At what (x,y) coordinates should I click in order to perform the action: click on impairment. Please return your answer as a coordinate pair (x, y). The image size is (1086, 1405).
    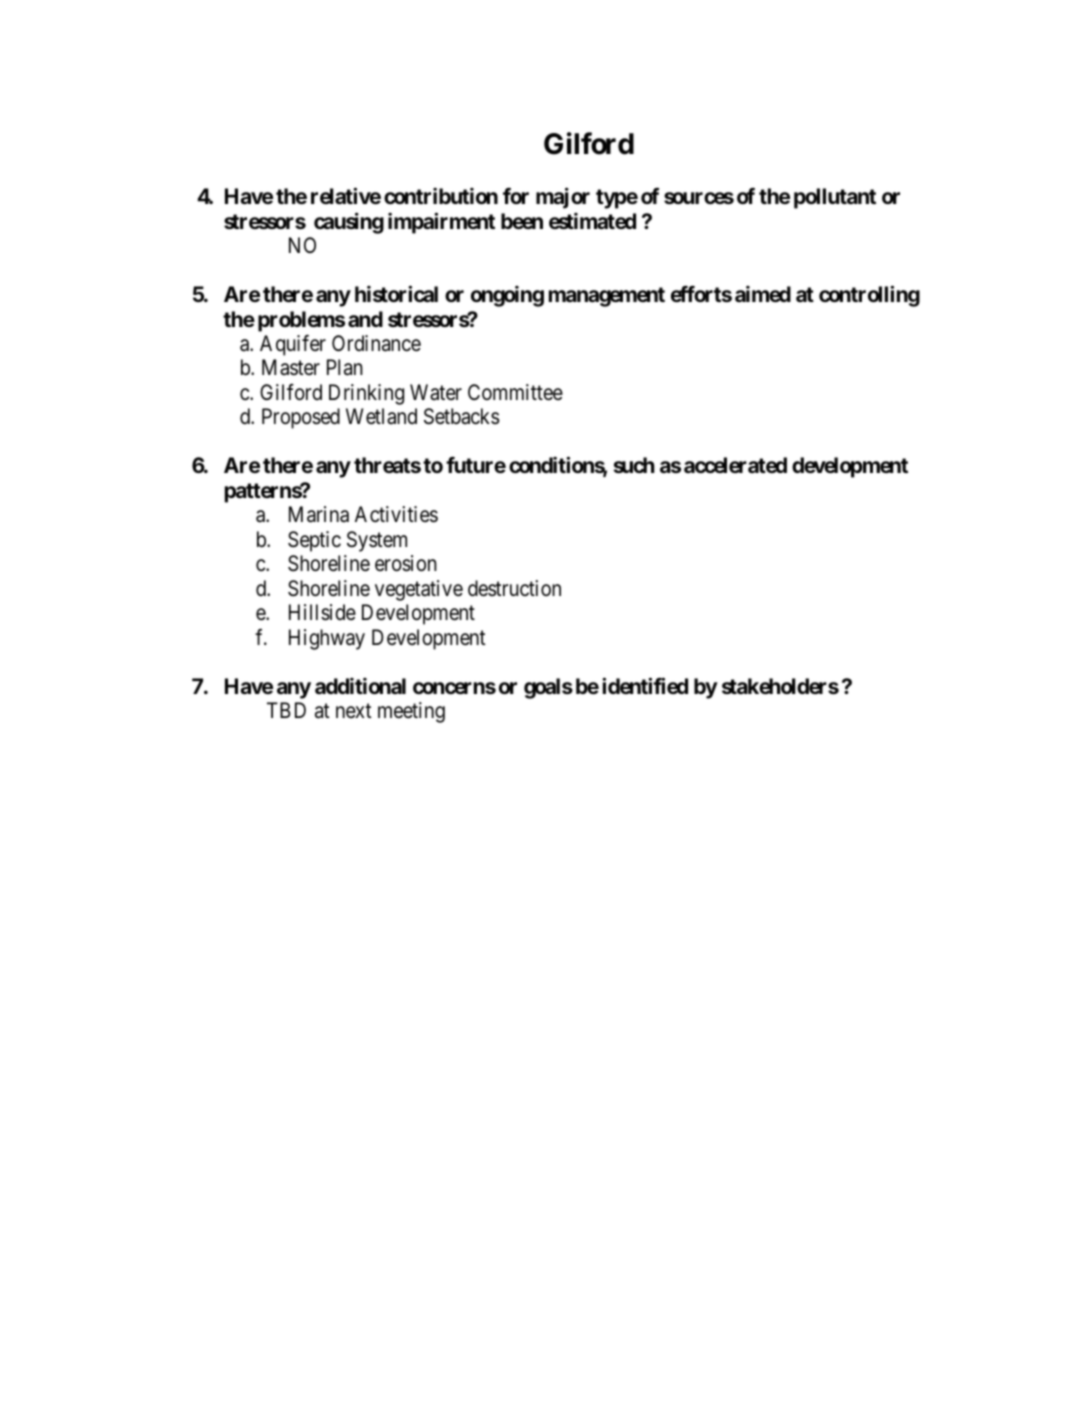
    Looking at the image, I should click on (441, 223).
